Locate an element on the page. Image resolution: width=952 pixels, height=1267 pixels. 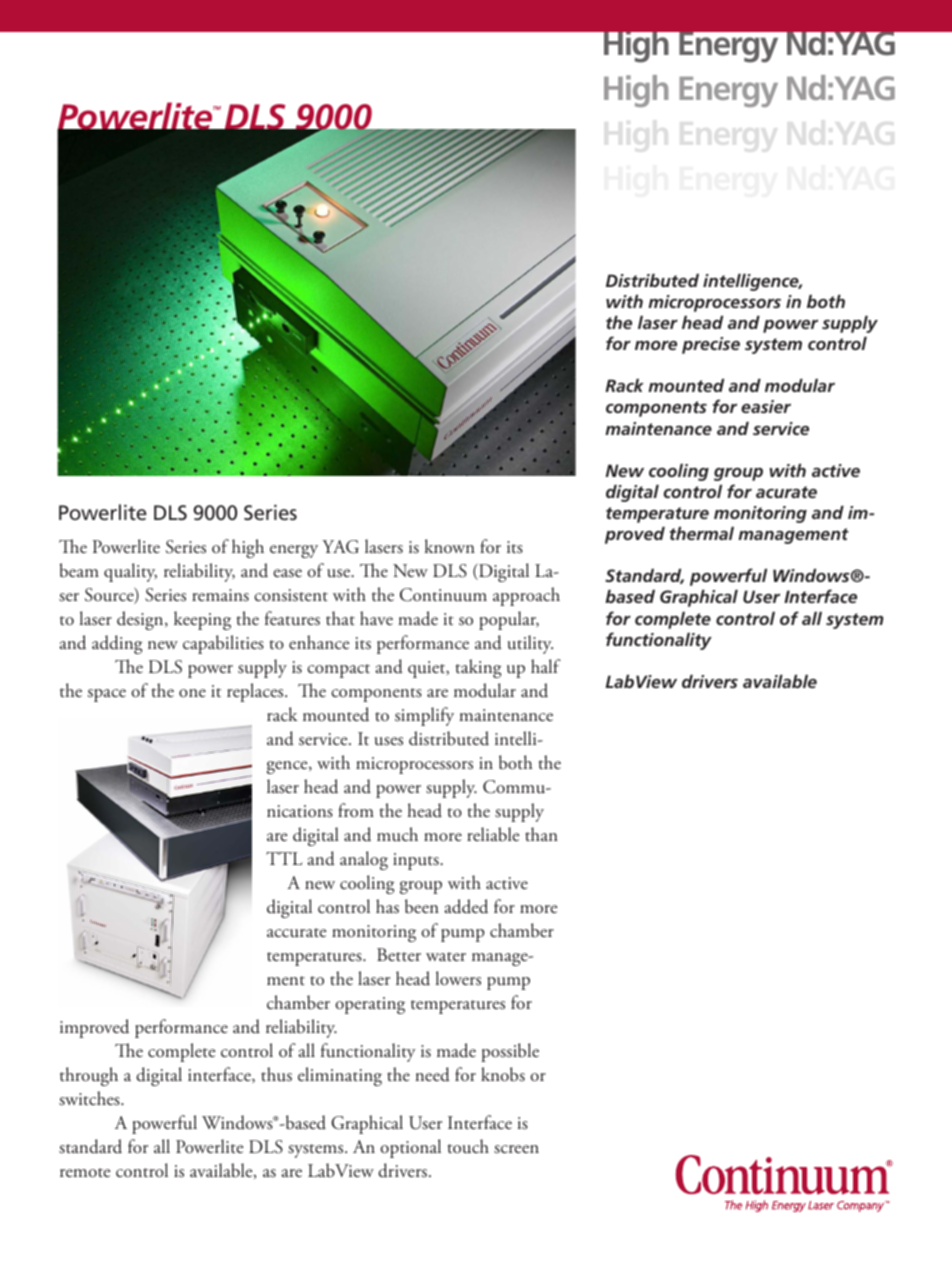
easier is located at coordinates (766, 406).
